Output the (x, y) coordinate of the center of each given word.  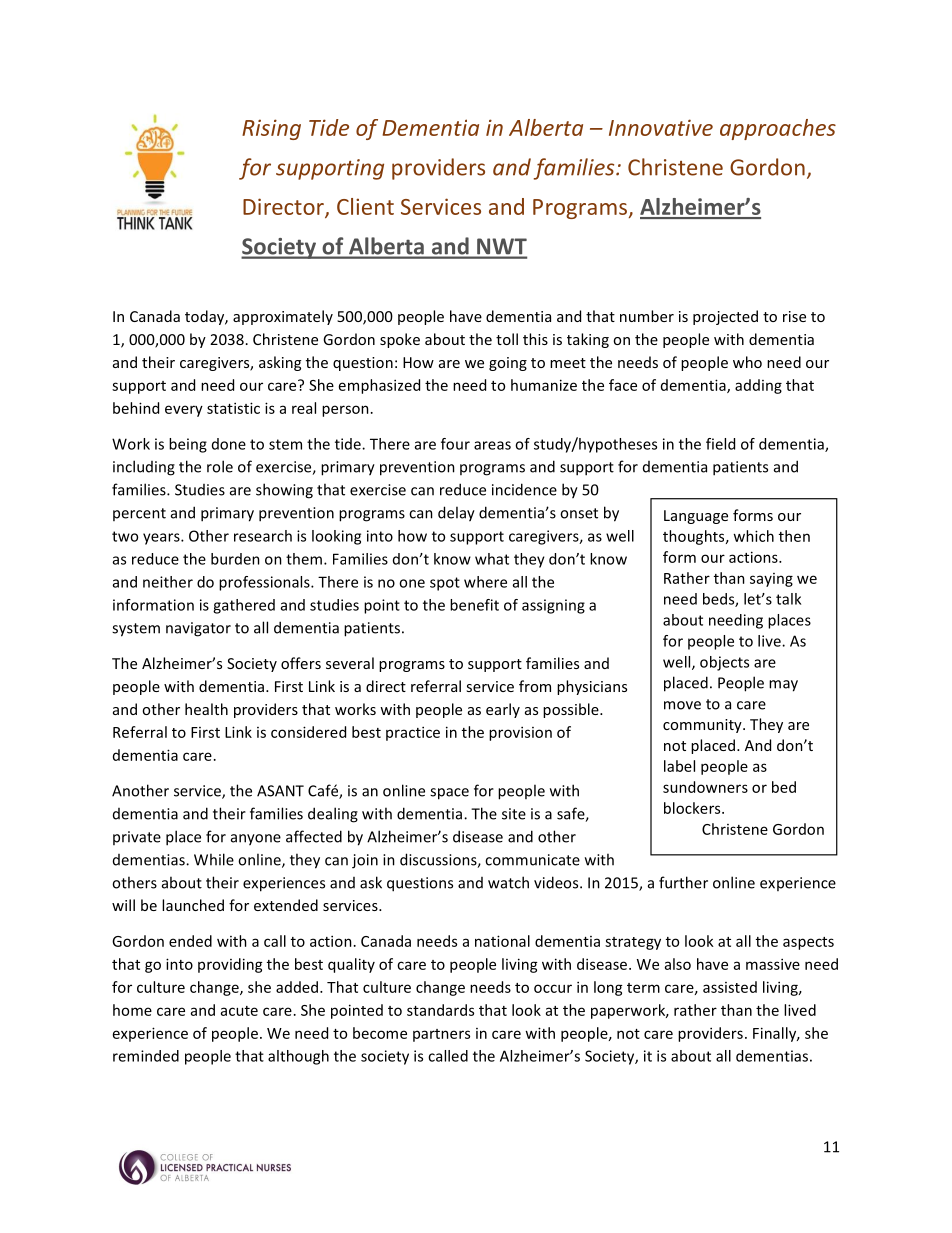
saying (771, 580)
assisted (730, 987)
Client (365, 206)
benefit (474, 605)
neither (168, 582)
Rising (271, 129)
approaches (778, 129)
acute (239, 1011)
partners (441, 1035)
